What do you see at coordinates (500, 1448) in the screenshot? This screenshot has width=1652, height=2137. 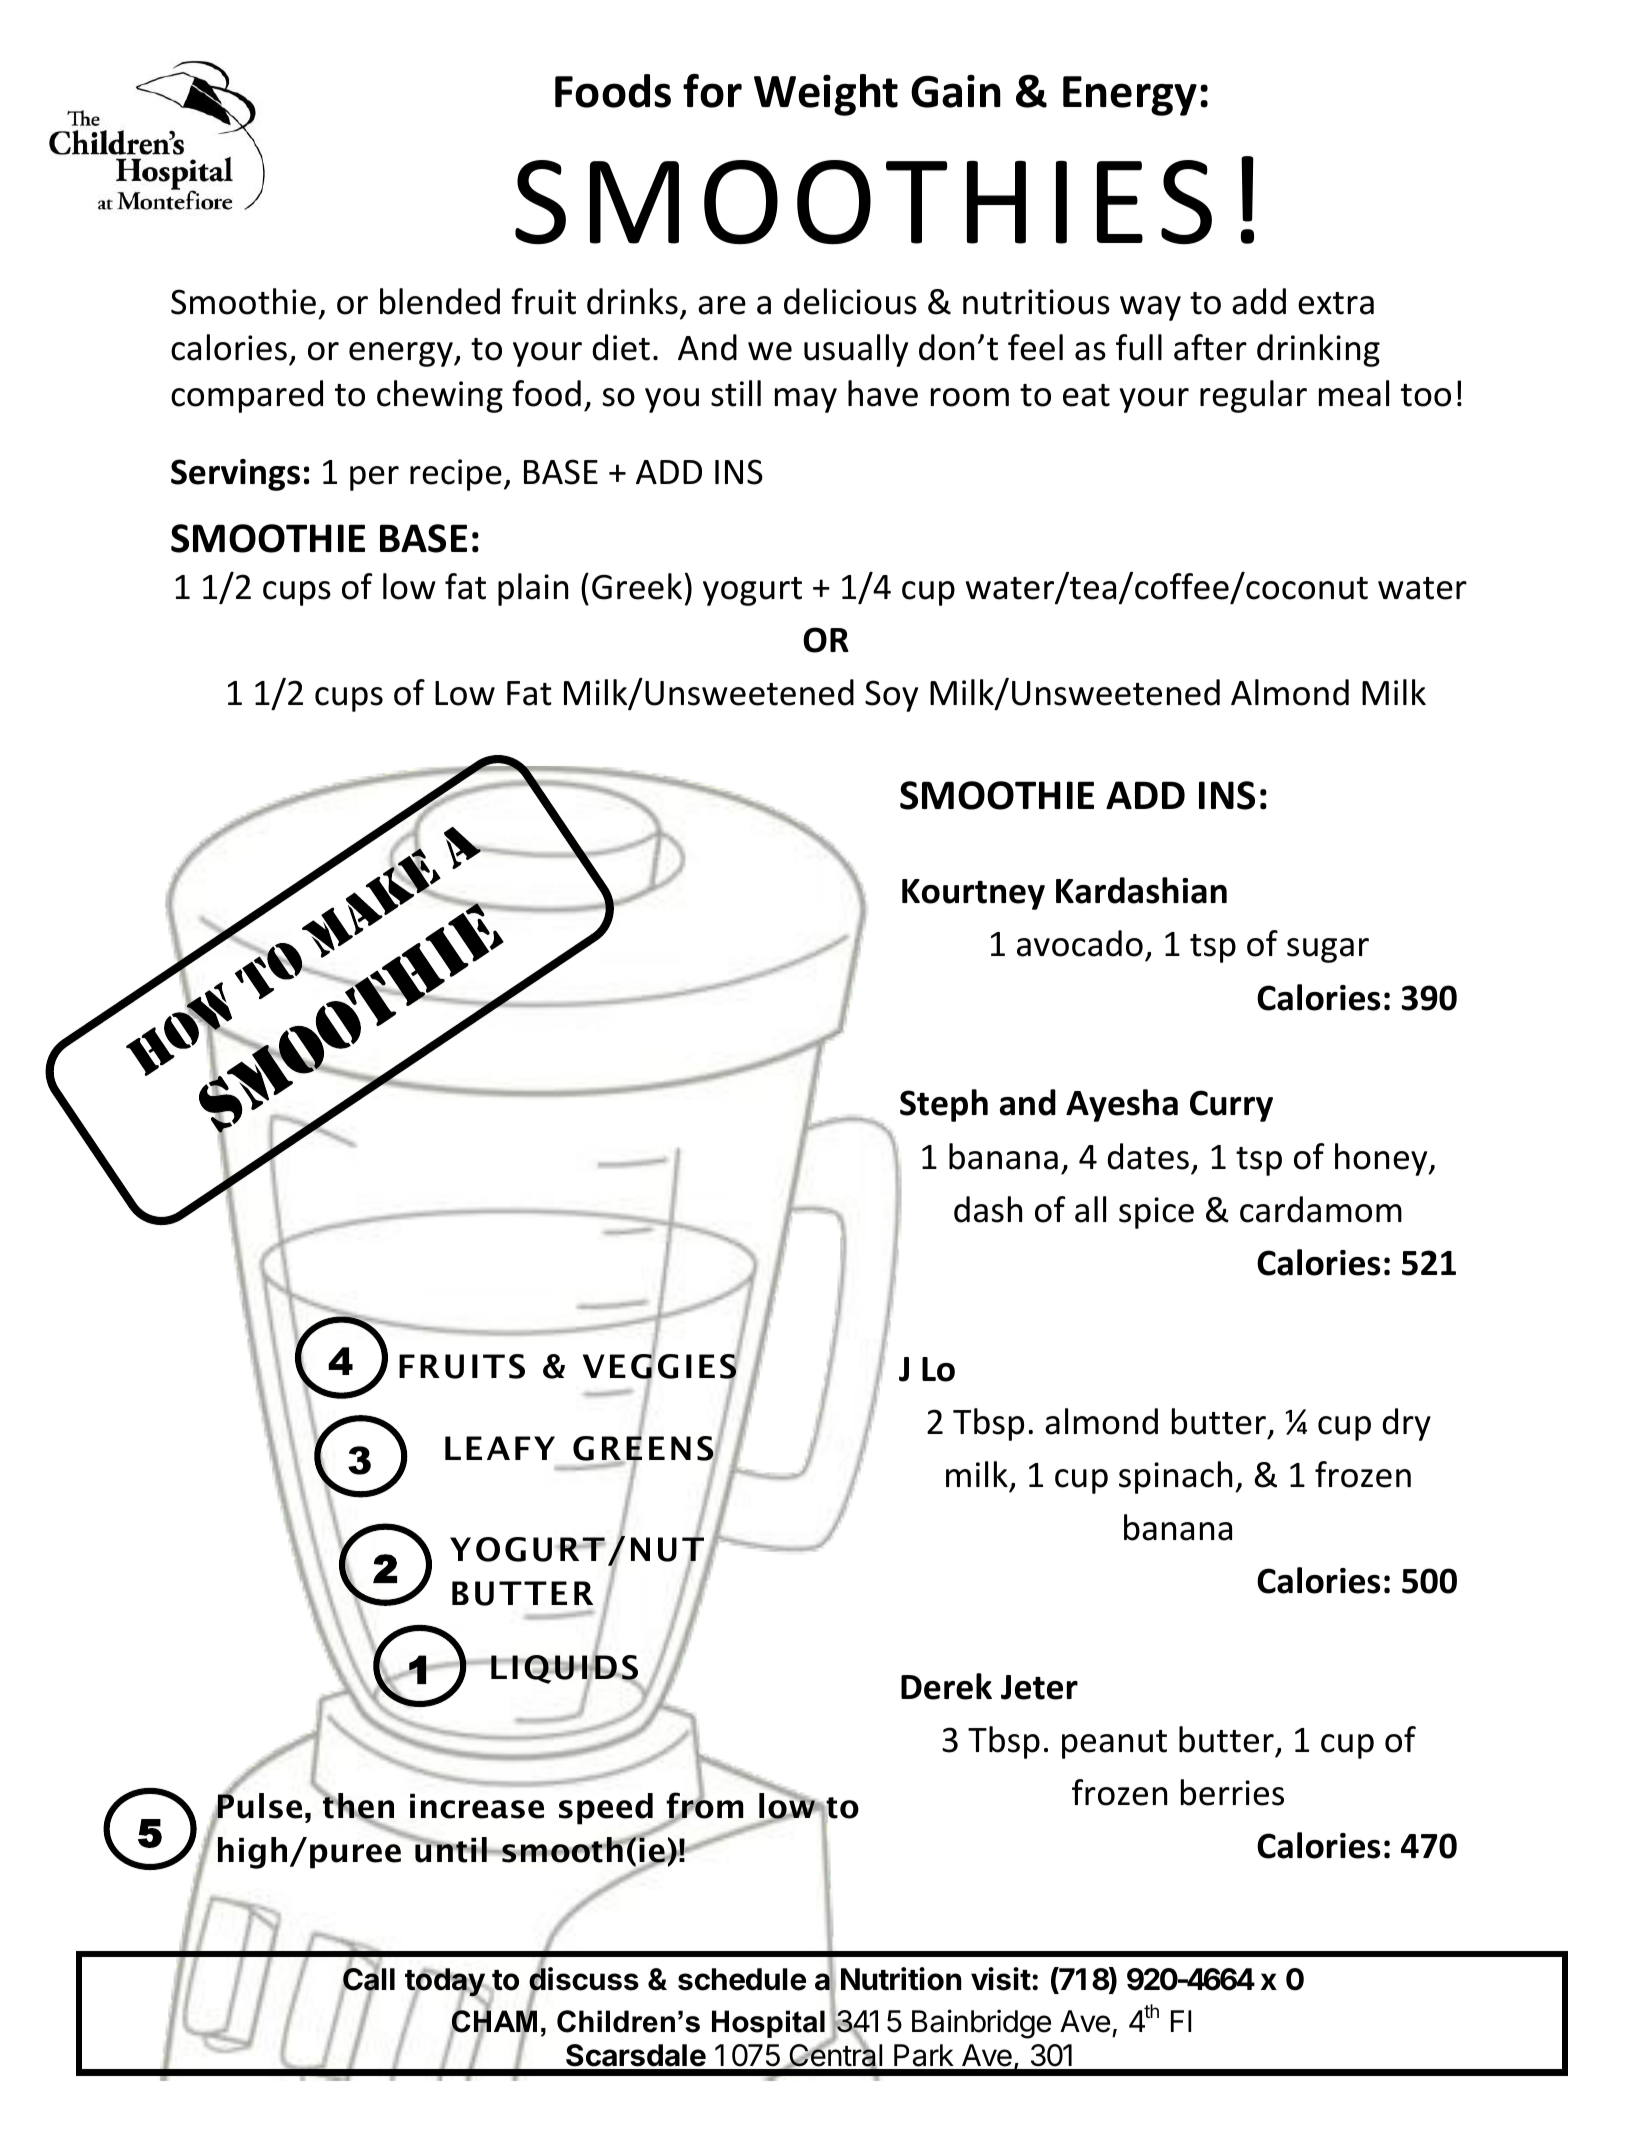 I see `LEAFY` at bounding box center [500, 1448].
